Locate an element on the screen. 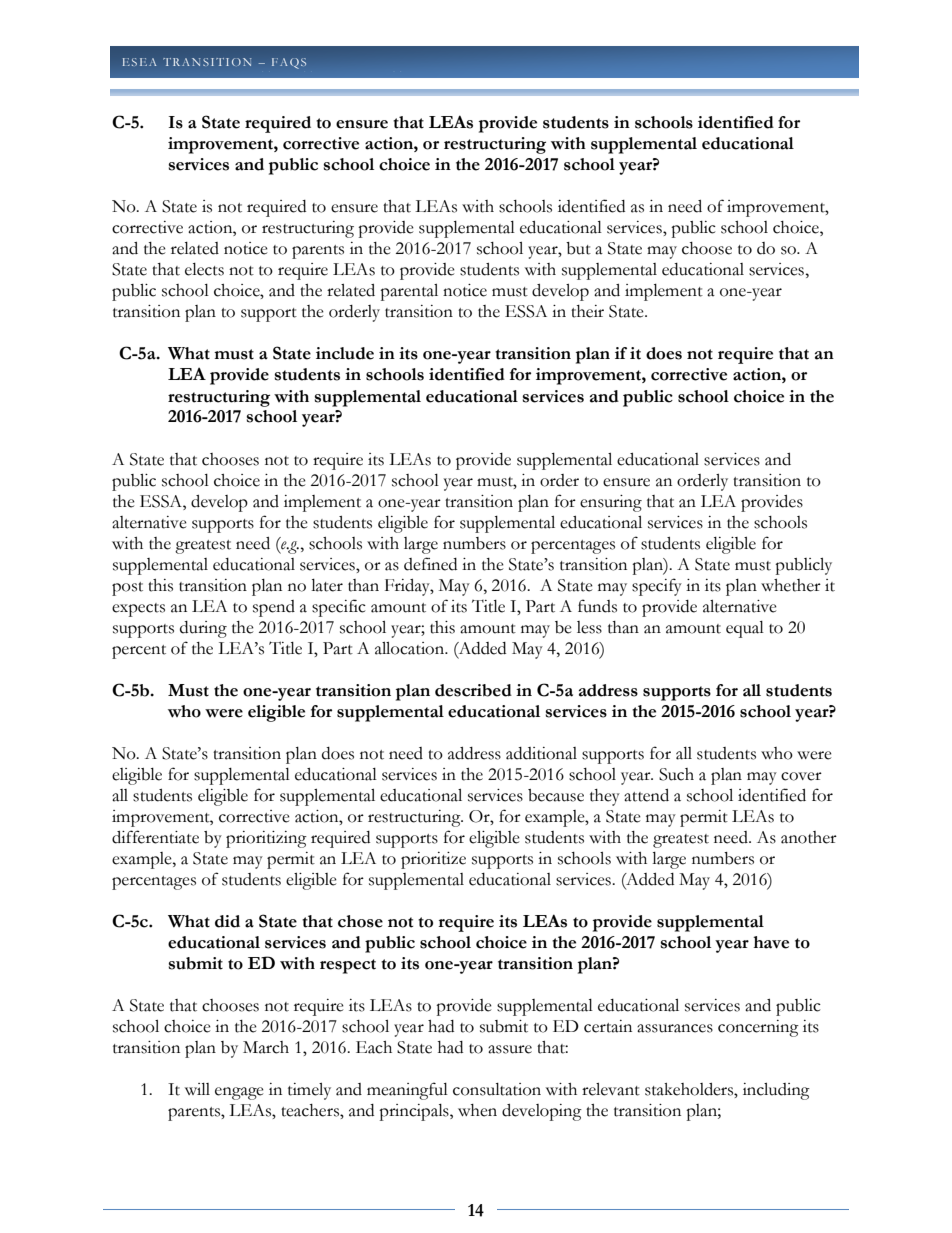 The image size is (952, 1233). differentiate is located at coordinates (155, 837).
